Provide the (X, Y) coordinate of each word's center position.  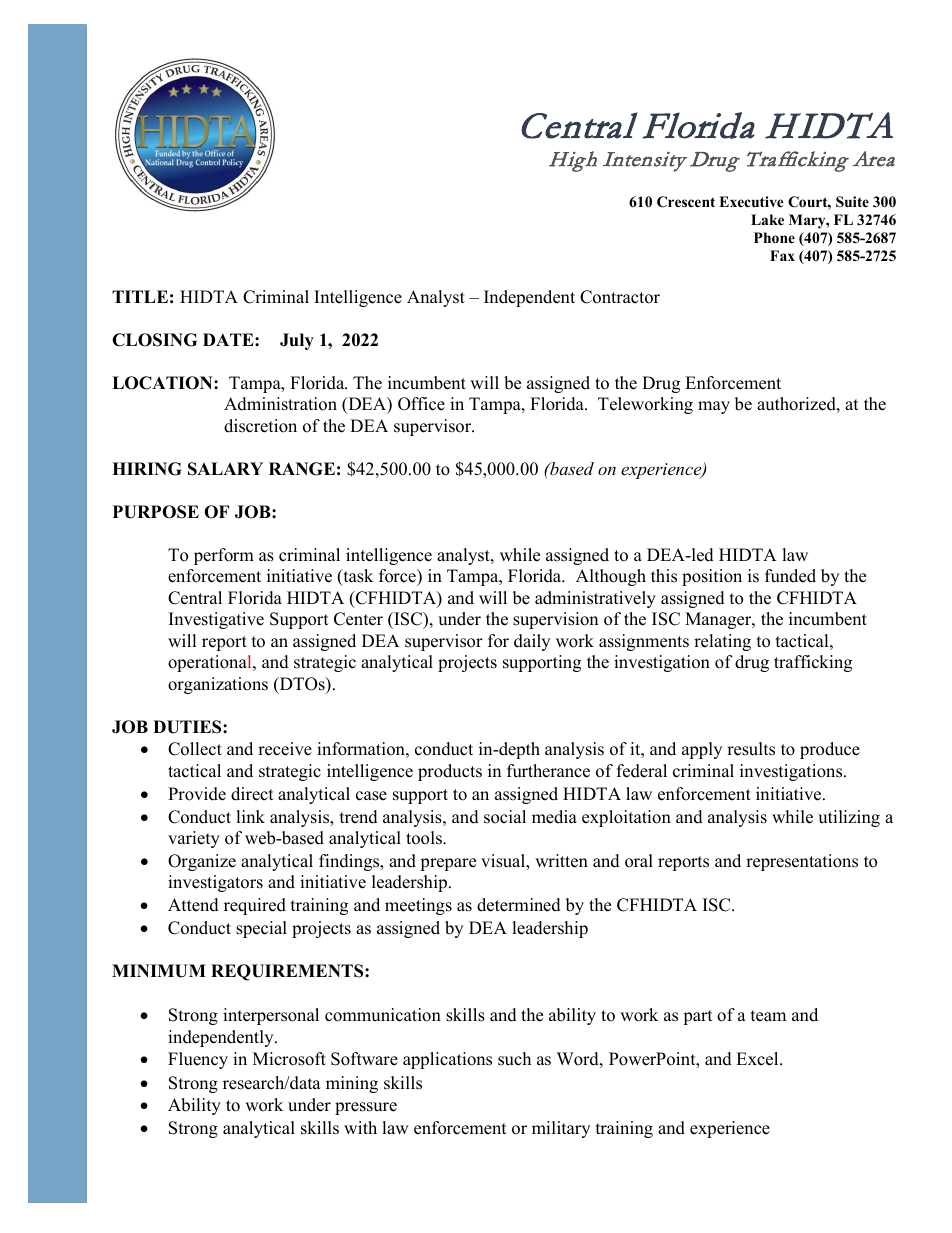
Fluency (198, 1060)
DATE (229, 339)
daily (532, 642)
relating (722, 642)
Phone (774, 238)
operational (211, 663)
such (514, 1059)
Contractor (620, 297)
